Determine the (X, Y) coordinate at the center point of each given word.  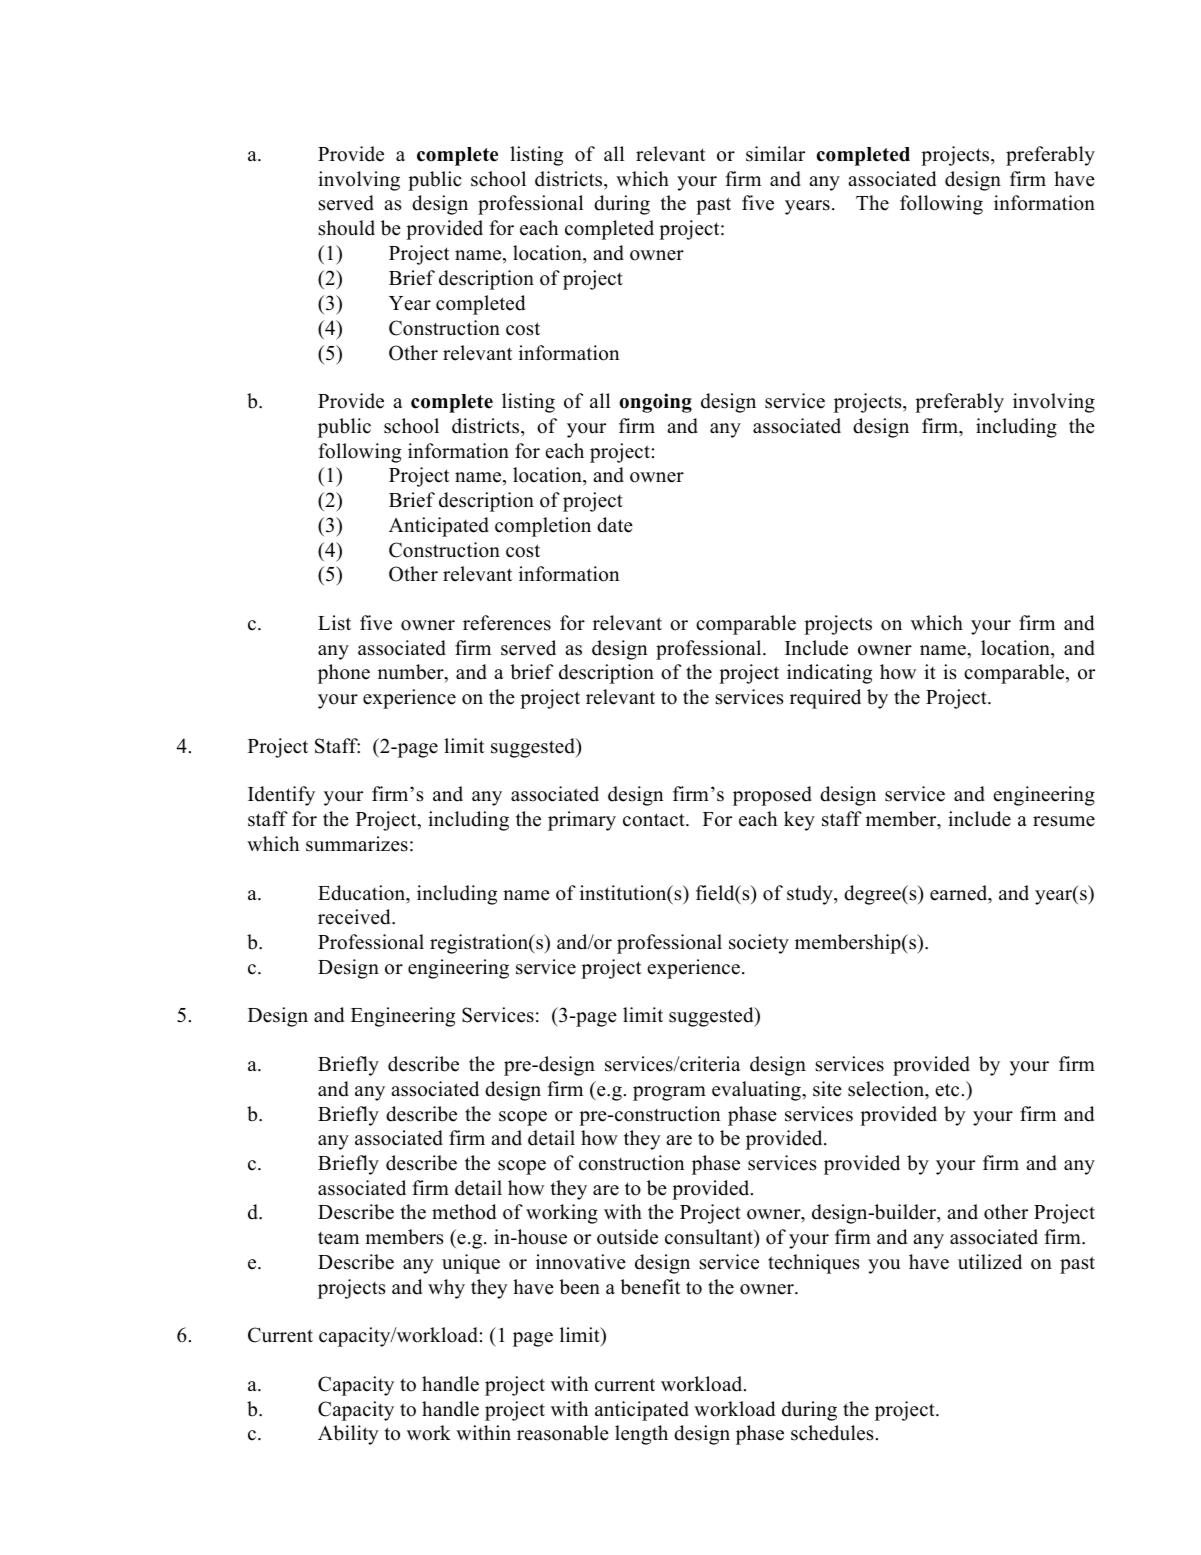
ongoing (655, 403)
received (355, 917)
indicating (829, 674)
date (615, 525)
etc (947, 1090)
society (759, 944)
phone (344, 674)
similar (775, 154)
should (347, 228)
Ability (348, 1435)
